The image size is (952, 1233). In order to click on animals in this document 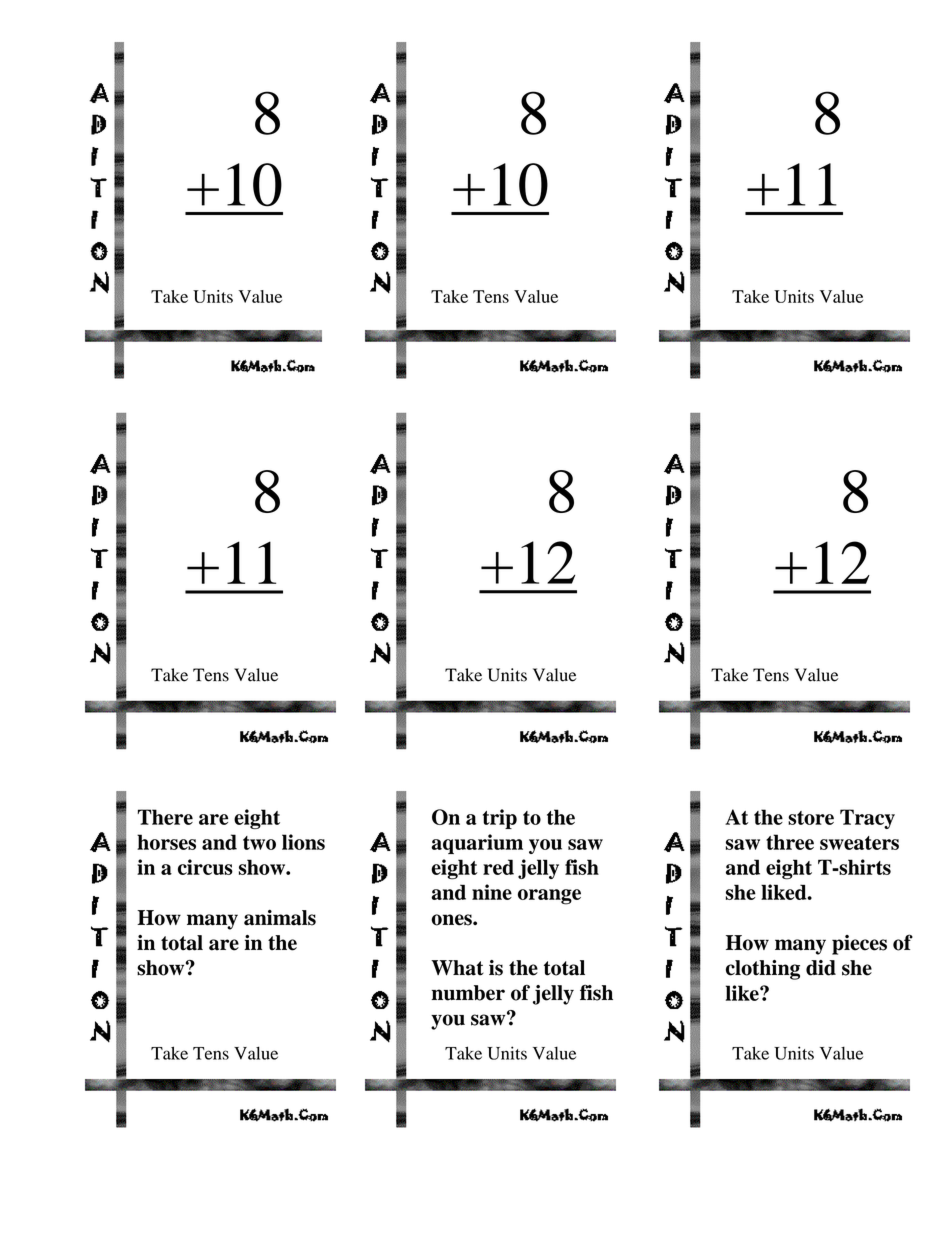, I will do `click(280, 918)`.
